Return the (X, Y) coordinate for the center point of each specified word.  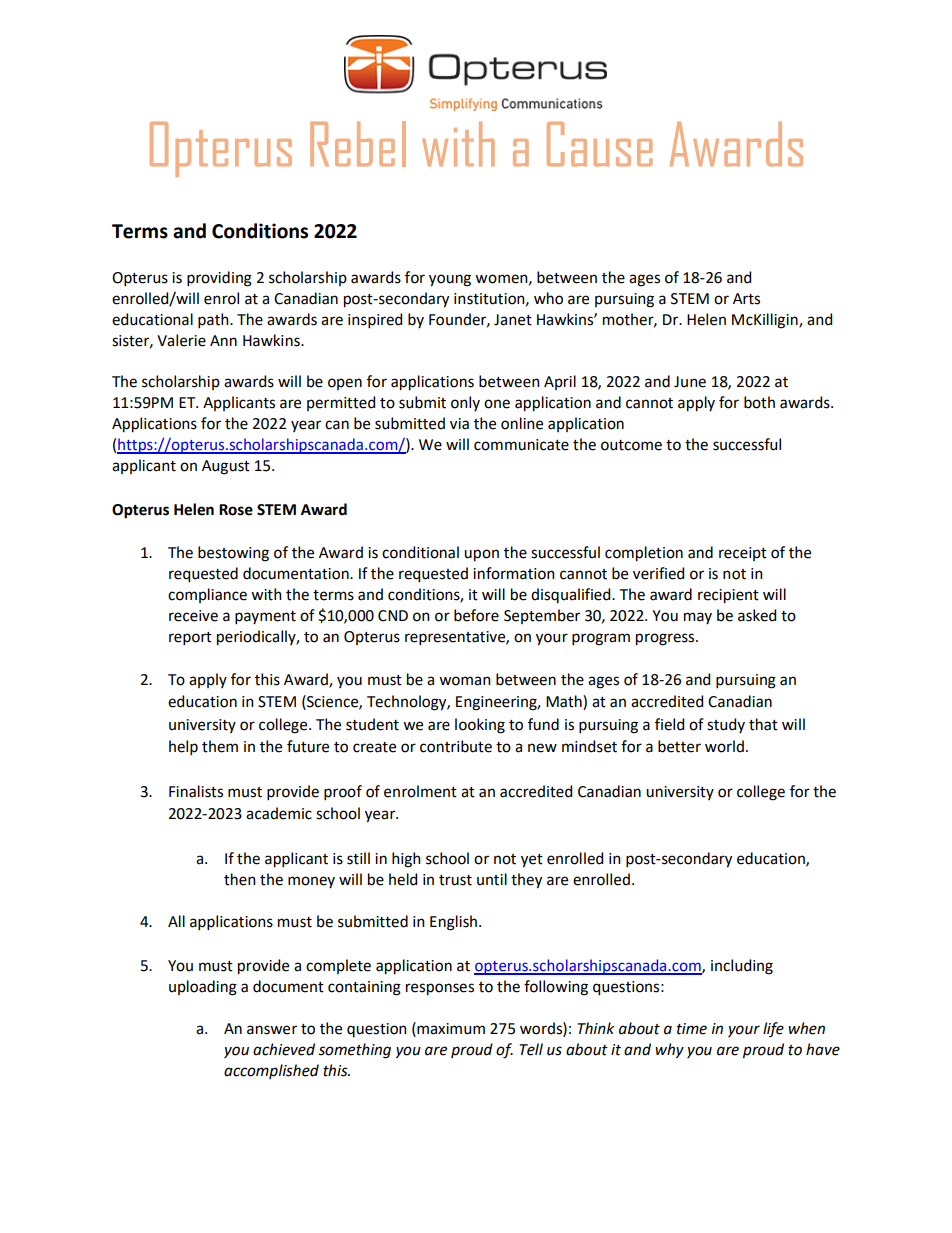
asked (757, 615)
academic (279, 813)
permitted (341, 403)
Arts (746, 299)
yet (532, 861)
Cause (600, 144)
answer (272, 1030)
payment (265, 617)
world (724, 746)
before (476, 615)
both (759, 402)
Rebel (358, 144)
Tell (531, 1049)
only (465, 403)
